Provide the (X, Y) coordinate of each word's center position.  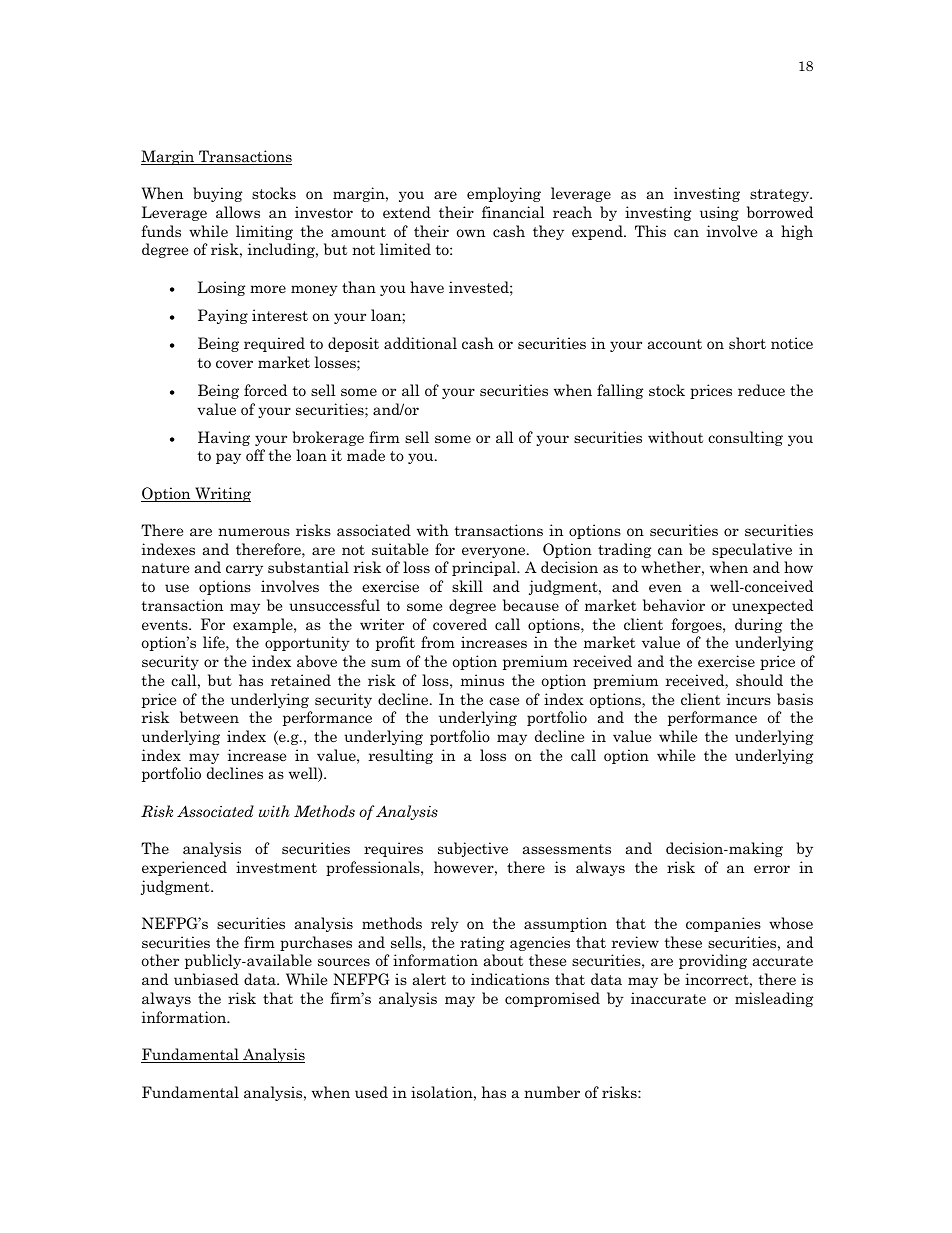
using (719, 213)
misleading (774, 999)
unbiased (206, 979)
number (552, 1092)
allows (238, 212)
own (471, 233)
